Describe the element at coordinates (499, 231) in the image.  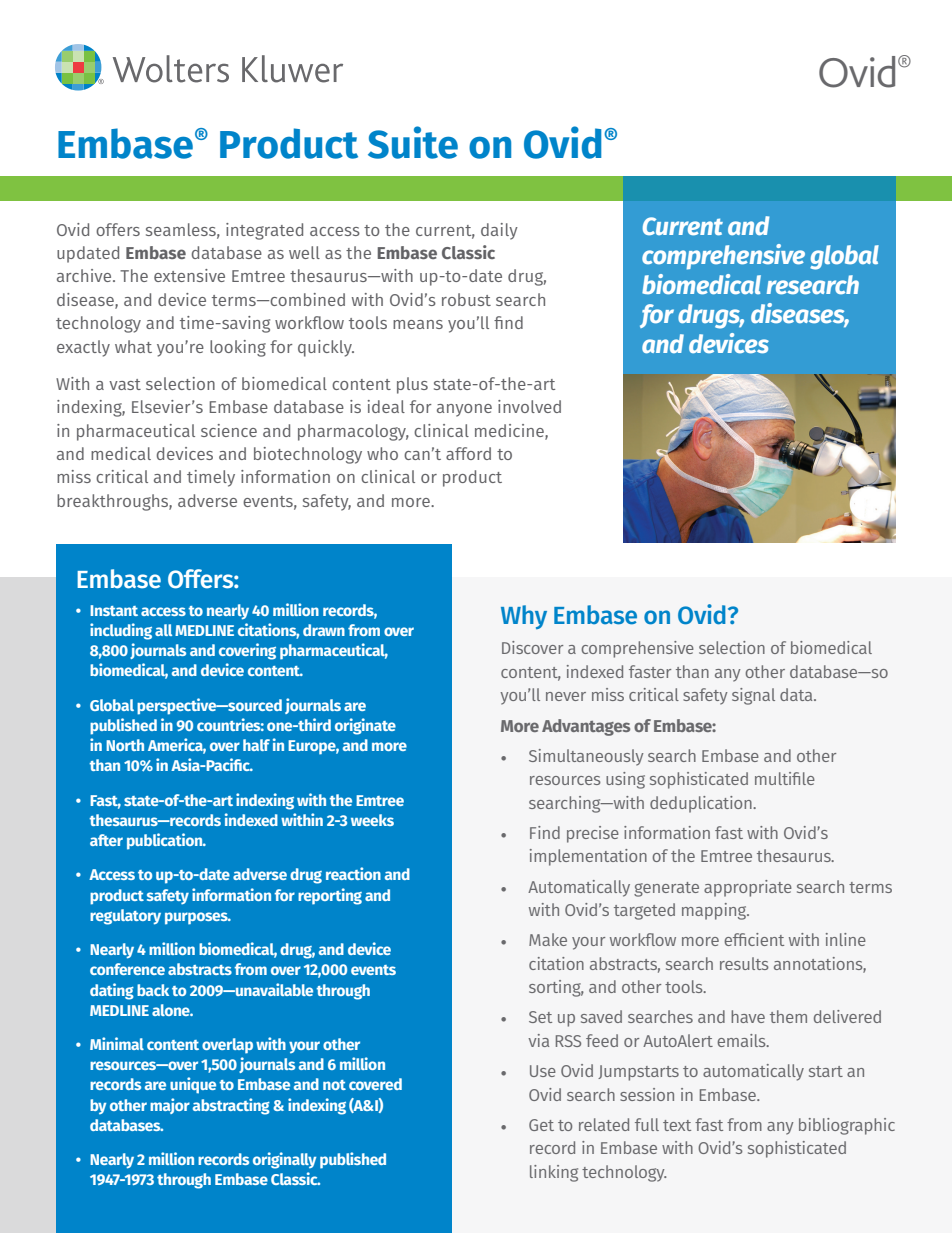
I see `daily` at that location.
